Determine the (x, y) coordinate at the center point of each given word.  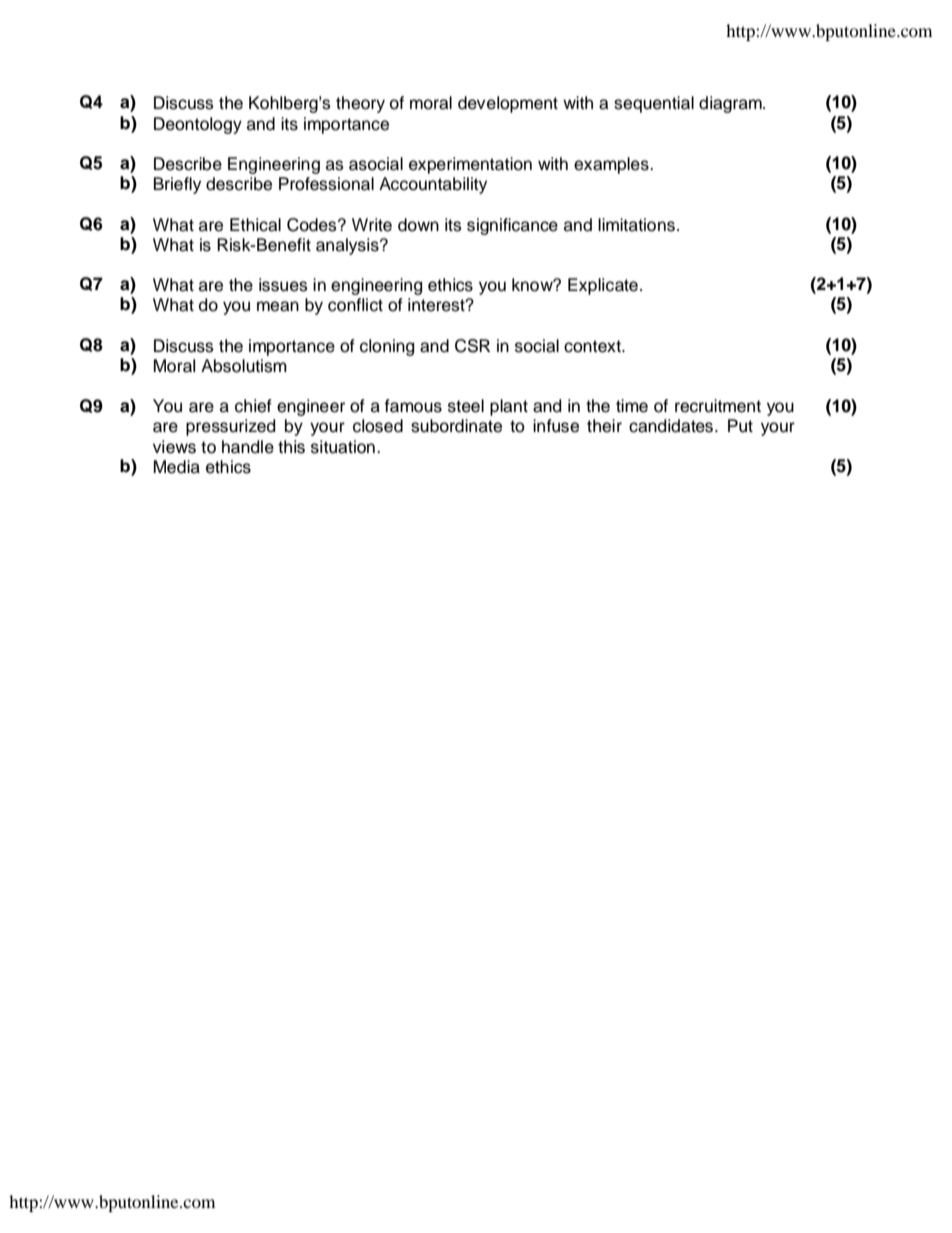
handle (248, 447)
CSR (472, 346)
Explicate (603, 286)
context (593, 346)
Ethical (255, 225)
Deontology (198, 125)
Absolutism (244, 366)
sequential (654, 104)
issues (283, 285)
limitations (636, 225)
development (508, 104)
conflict (355, 305)
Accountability (433, 185)
